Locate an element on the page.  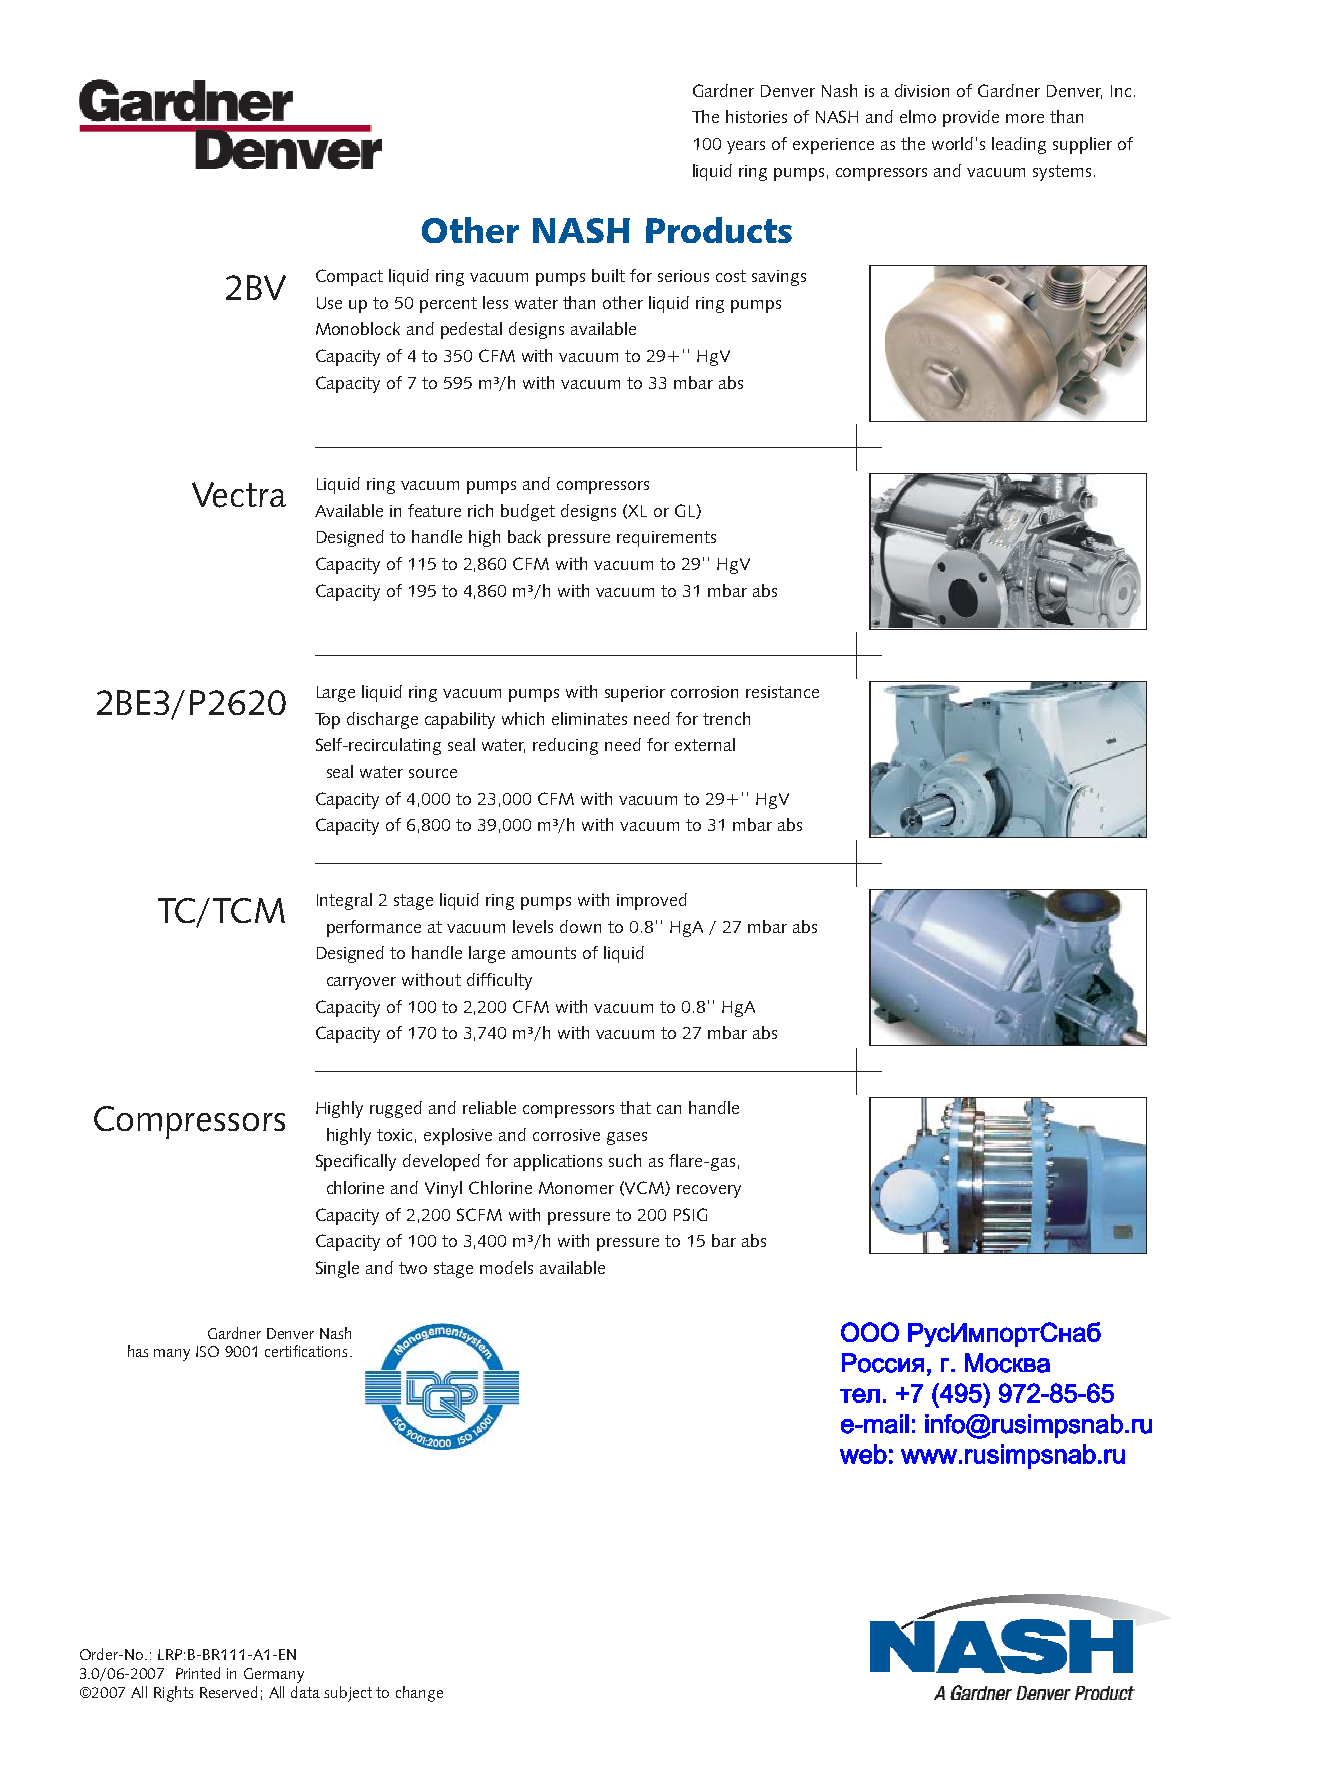
savings is located at coordinates (779, 278).
